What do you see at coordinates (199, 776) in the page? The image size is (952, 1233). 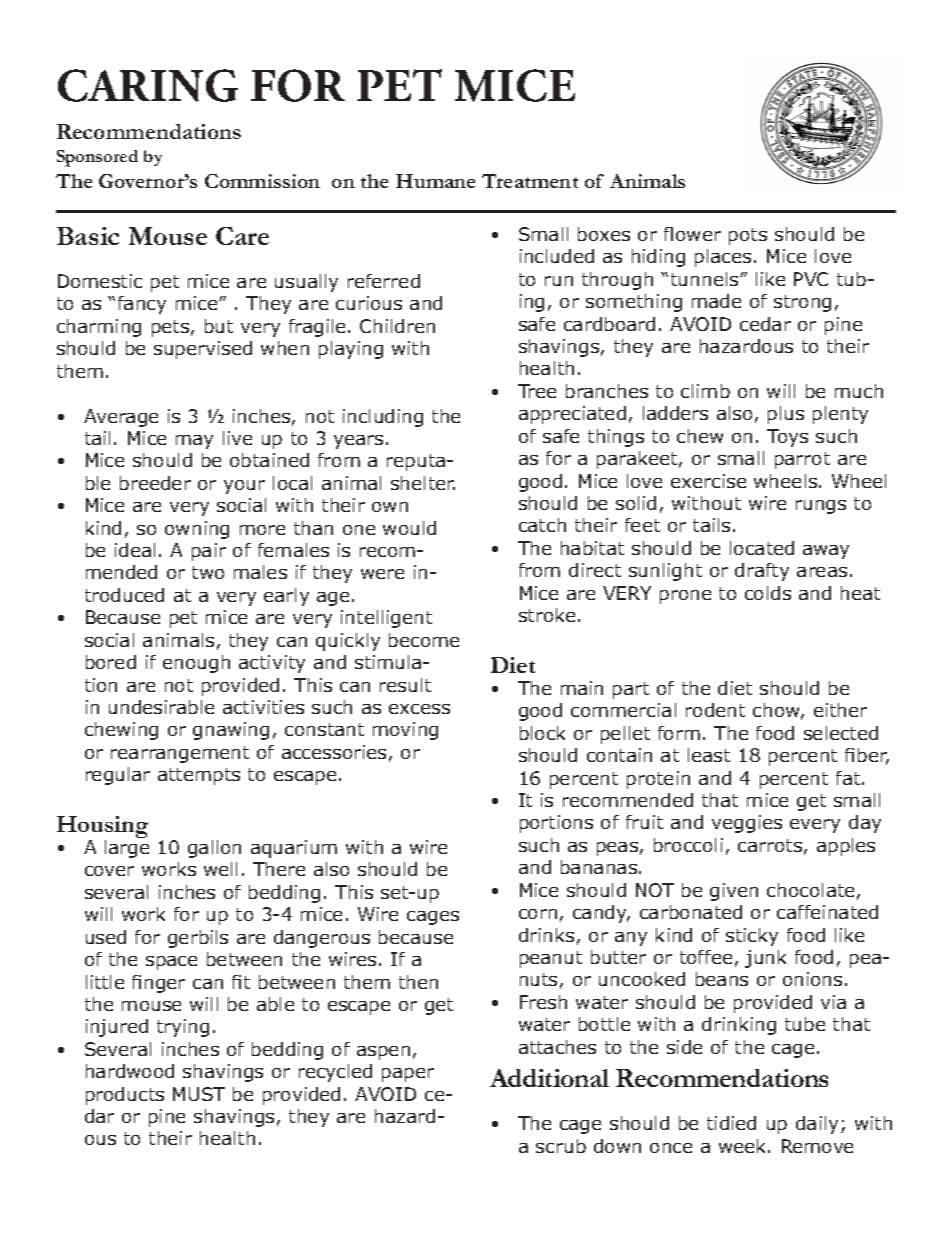 I see `attempts` at bounding box center [199, 776].
